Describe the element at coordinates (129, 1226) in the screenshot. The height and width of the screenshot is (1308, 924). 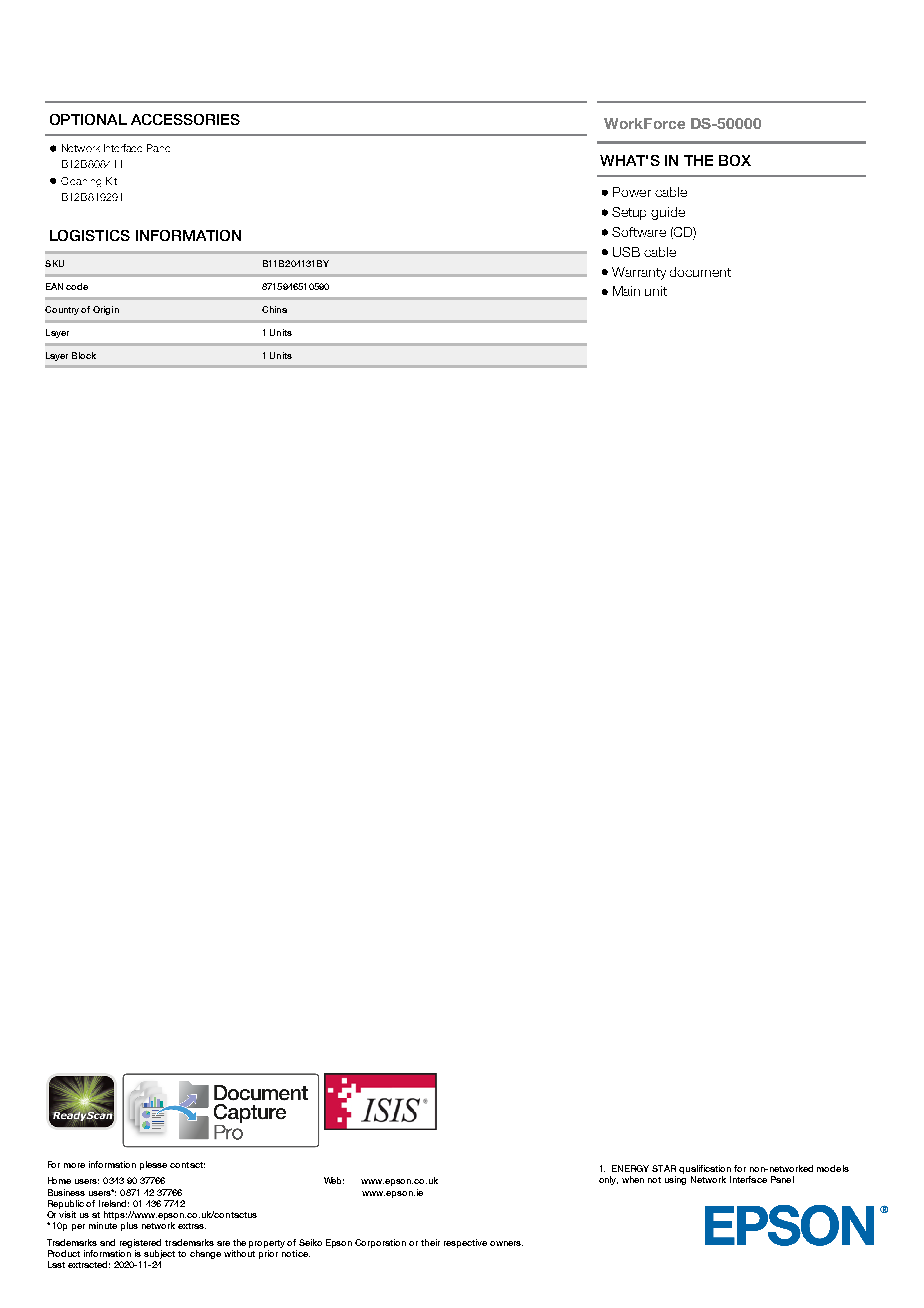
I see `plus` at that location.
